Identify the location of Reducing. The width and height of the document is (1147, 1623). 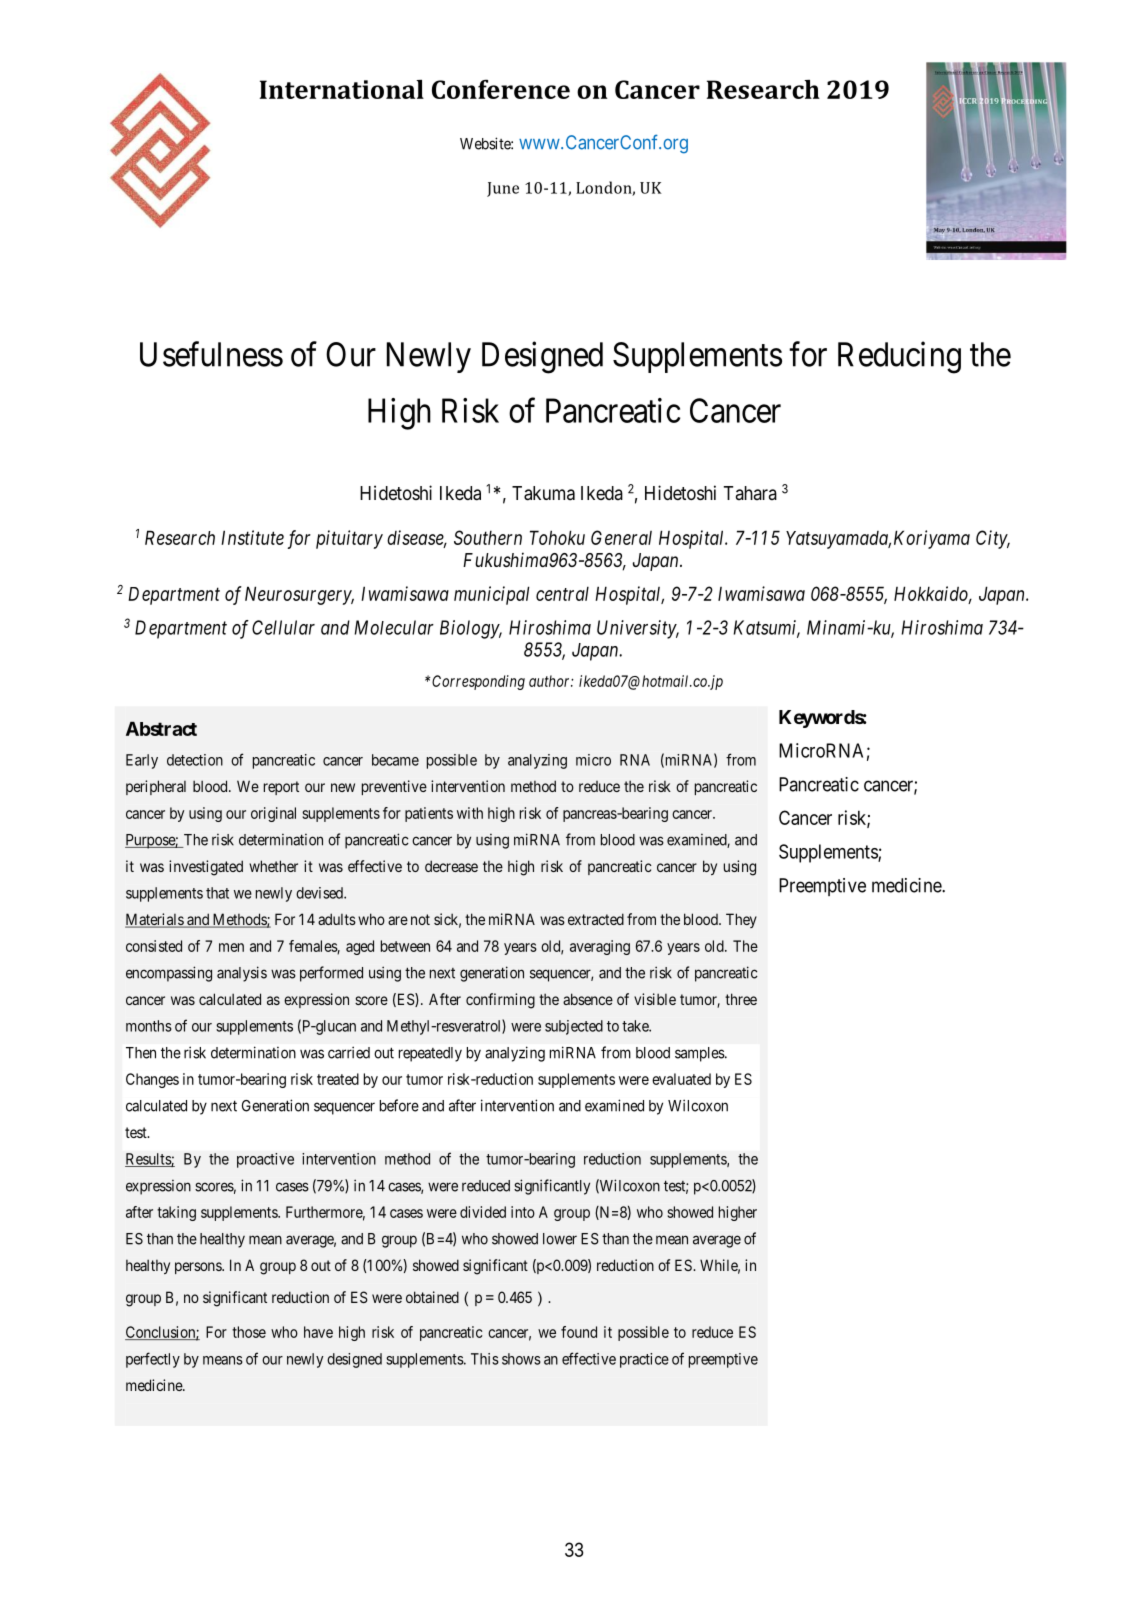
(899, 357).
